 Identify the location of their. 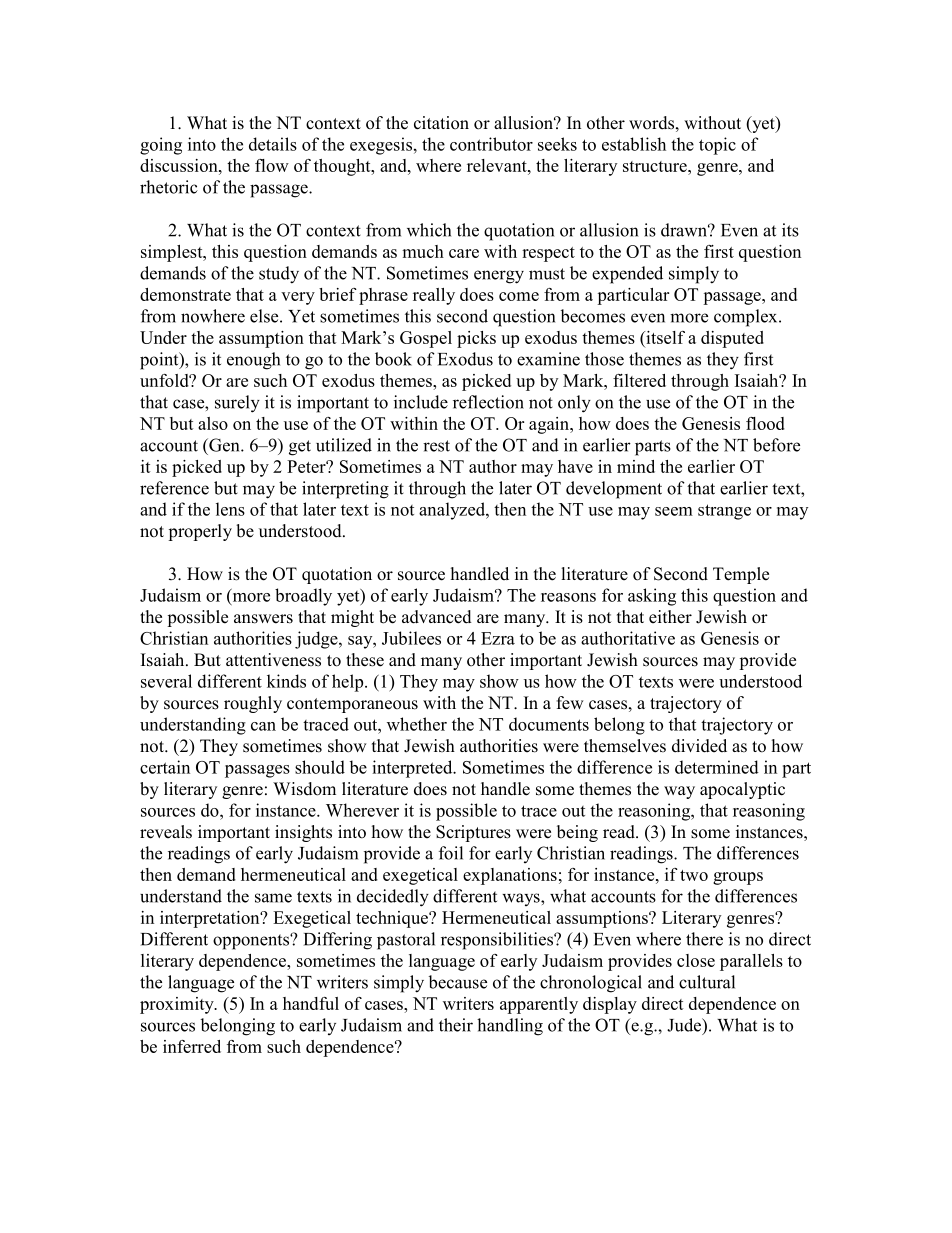
(456, 1025).
